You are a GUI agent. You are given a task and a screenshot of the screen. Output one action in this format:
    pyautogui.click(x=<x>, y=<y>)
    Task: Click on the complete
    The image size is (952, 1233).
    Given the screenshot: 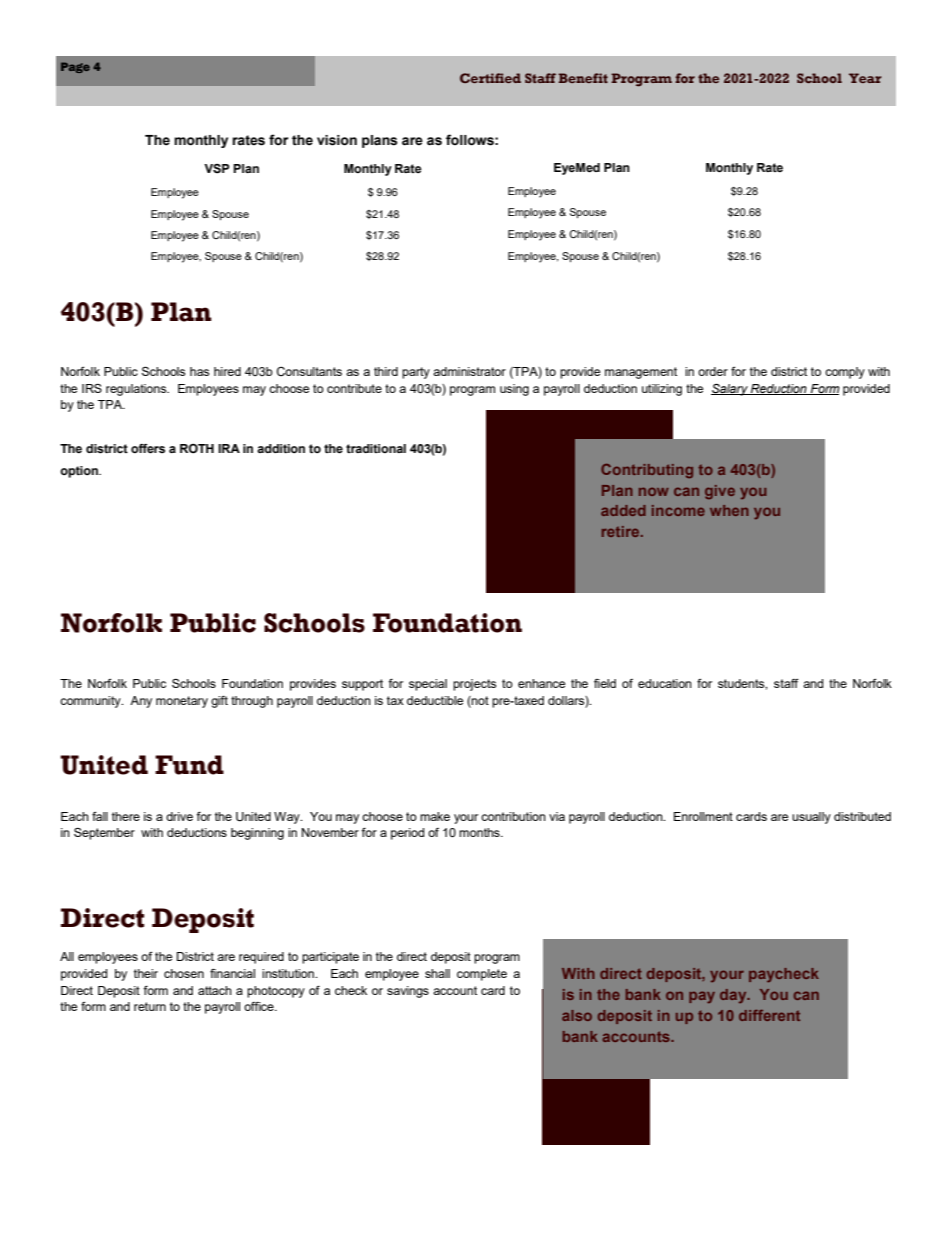 What is the action you would take?
    pyautogui.click(x=482, y=975)
